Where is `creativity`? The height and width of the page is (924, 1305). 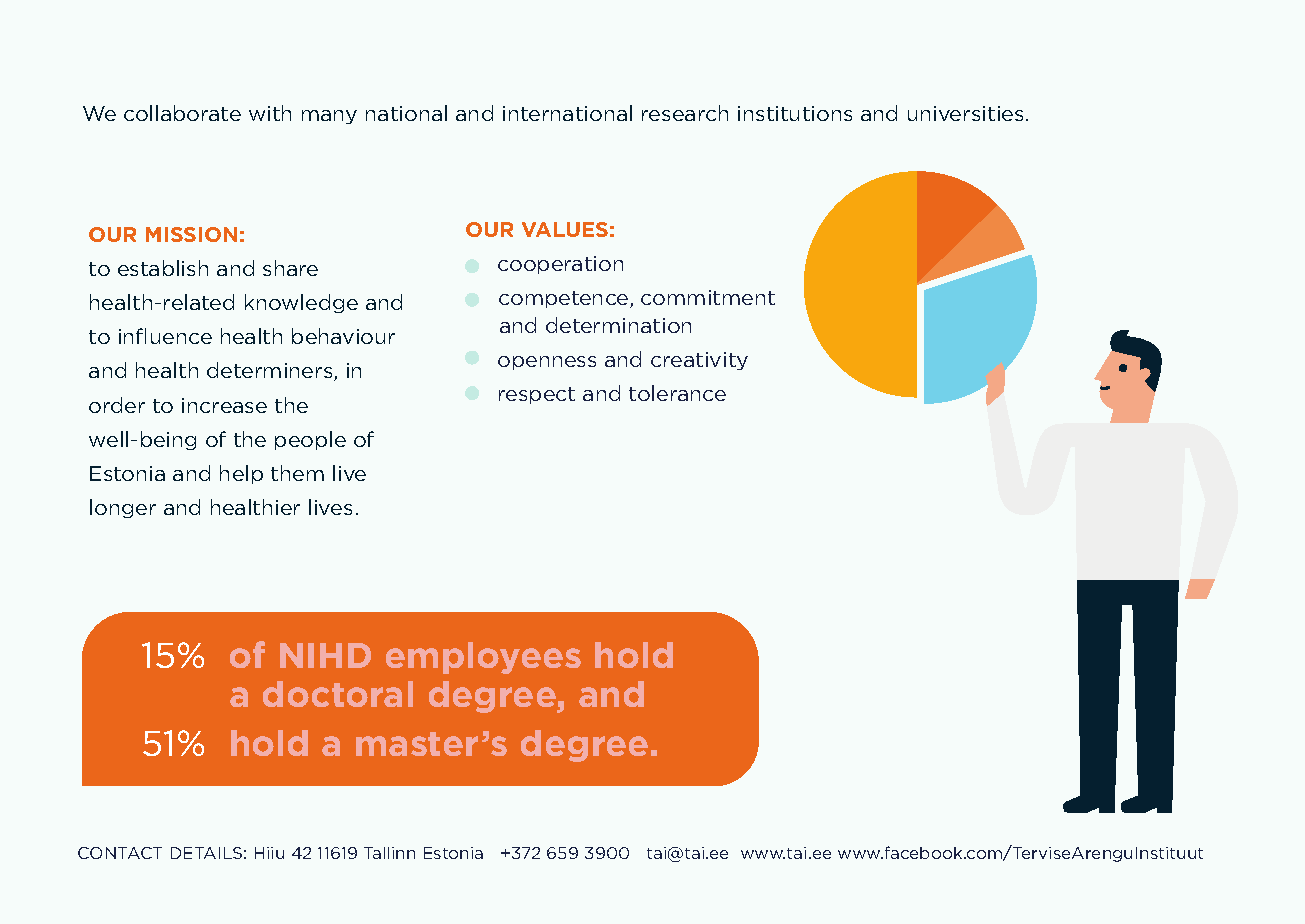
creativity is located at coordinates (699, 361).
